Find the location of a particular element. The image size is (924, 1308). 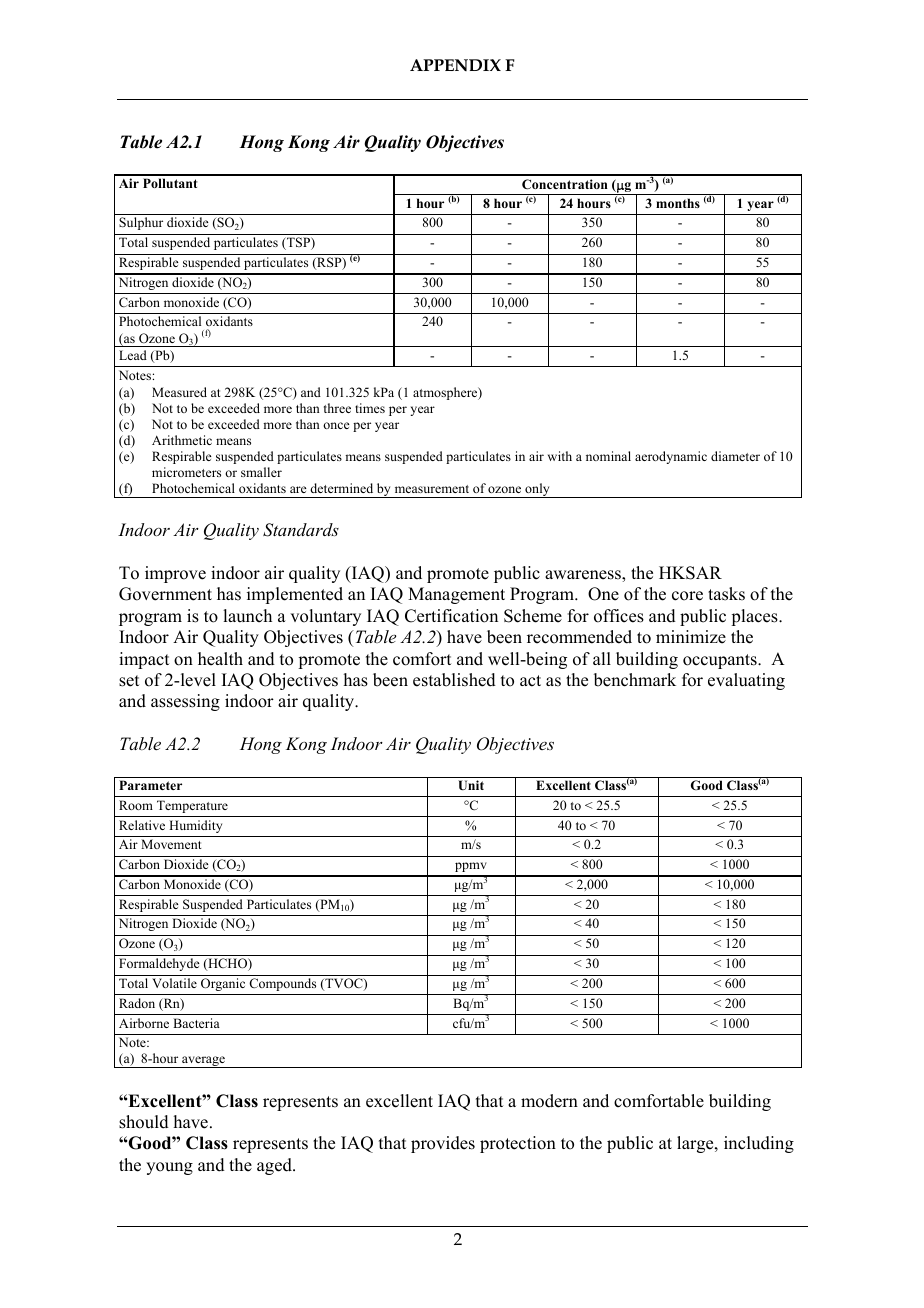

benchmark is located at coordinates (635, 680).
